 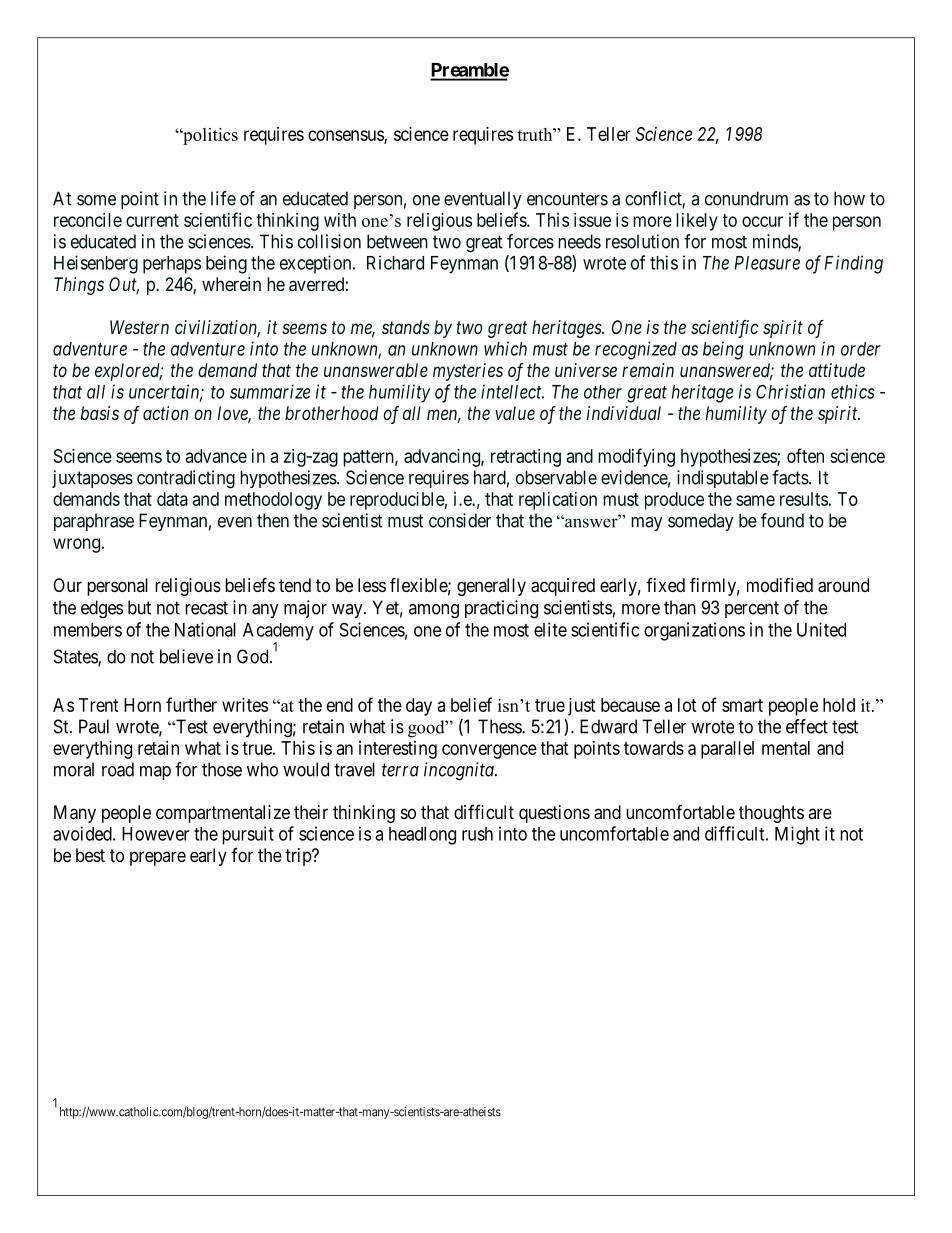 What do you see at coordinates (165, 413) in the screenshot?
I see `action` at bounding box center [165, 413].
